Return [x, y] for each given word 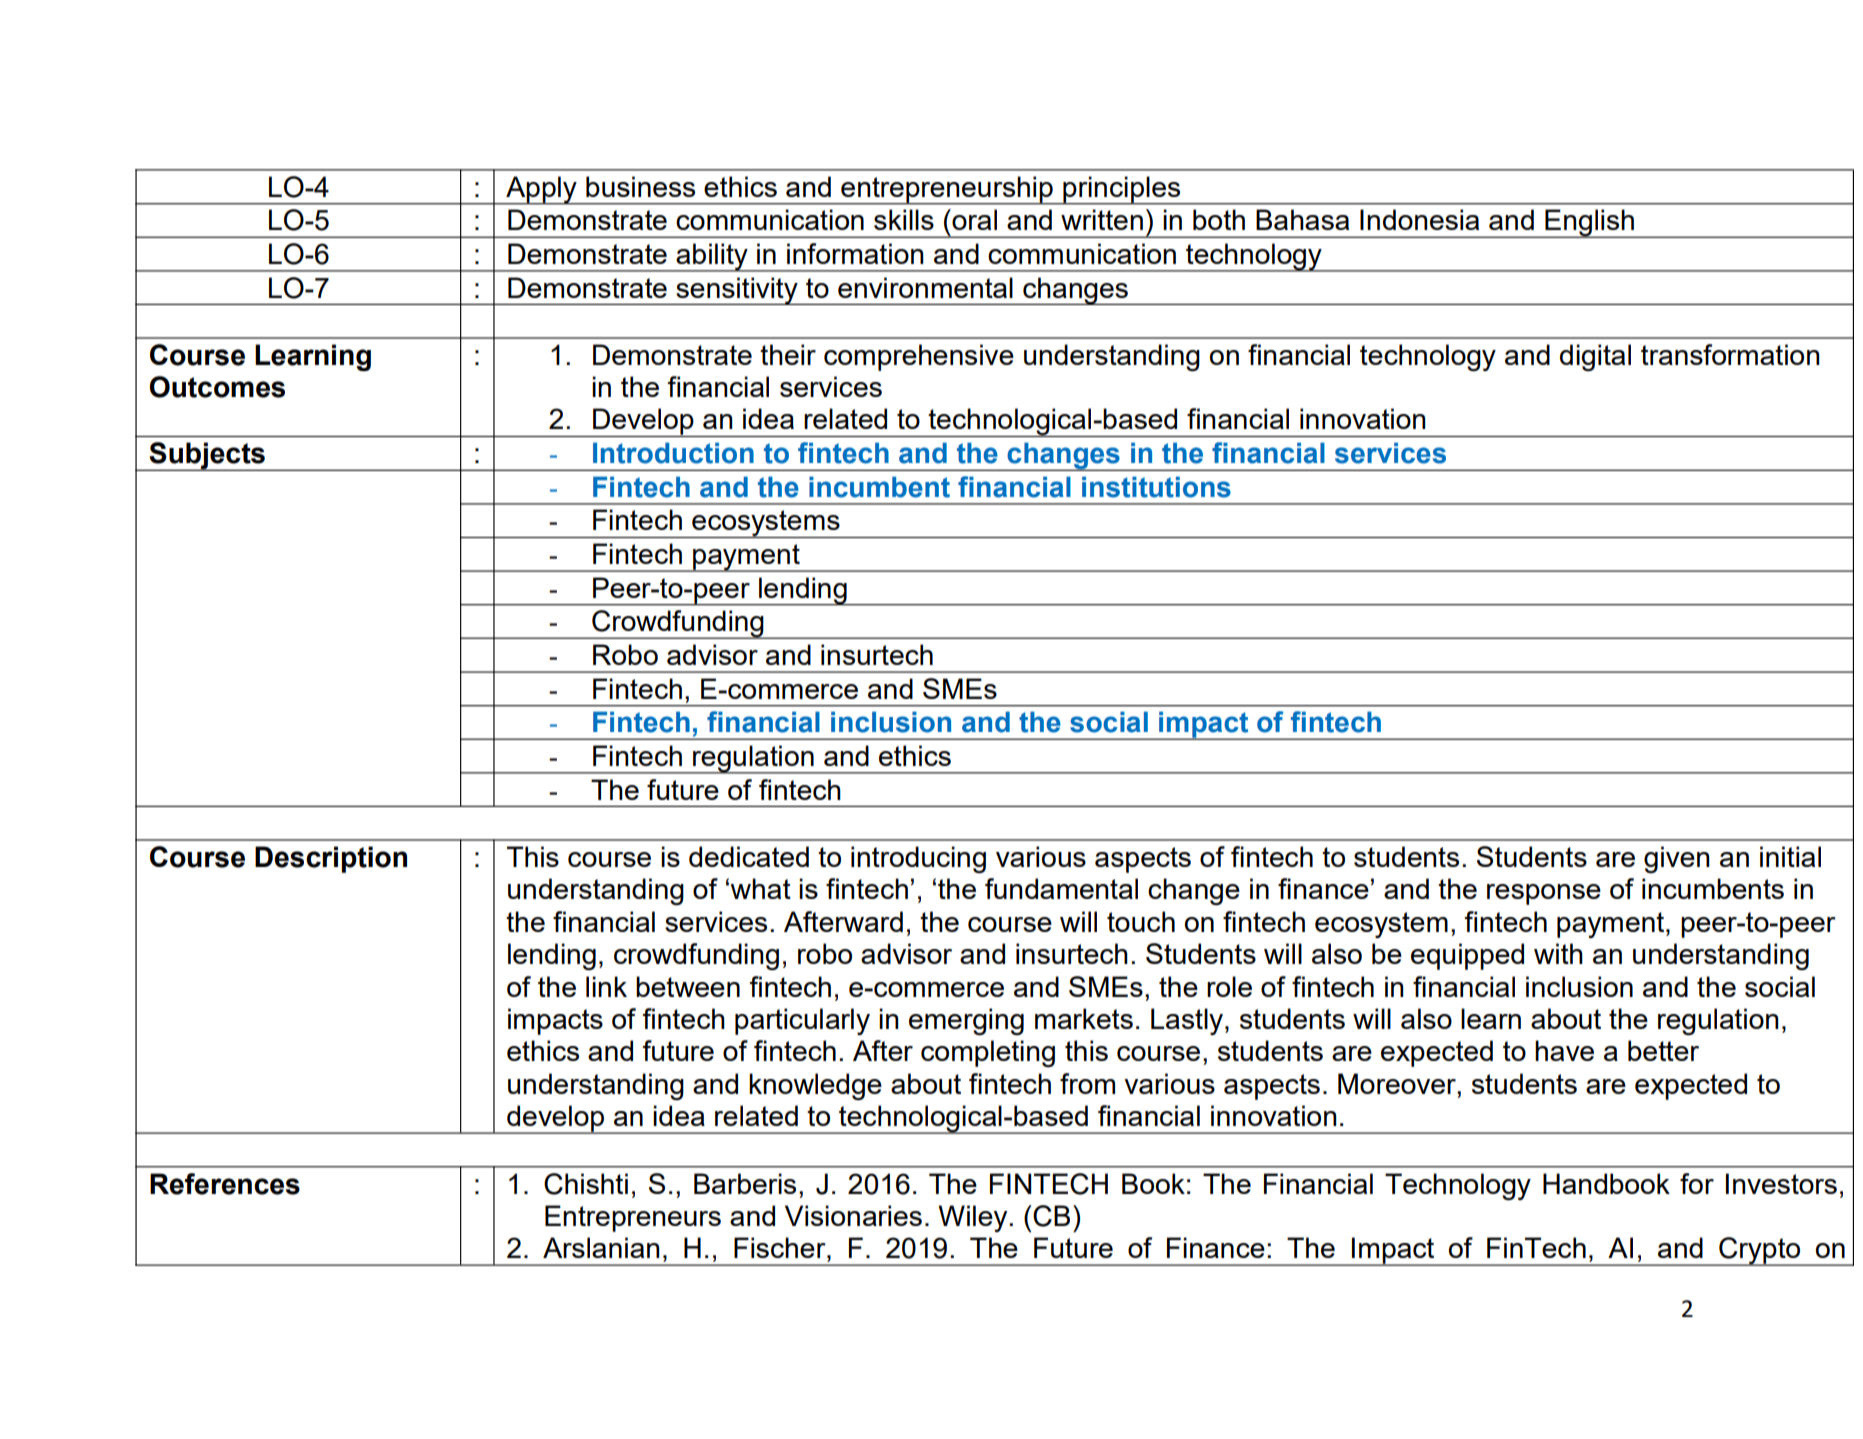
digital [1595, 357]
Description [331, 859]
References [225, 1184]
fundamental [1061, 888]
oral [973, 219]
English [1589, 223]
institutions [1156, 487]
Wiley [974, 1218]
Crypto [1760, 1251]
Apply [541, 190]
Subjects [207, 456]
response [1544, 894]
